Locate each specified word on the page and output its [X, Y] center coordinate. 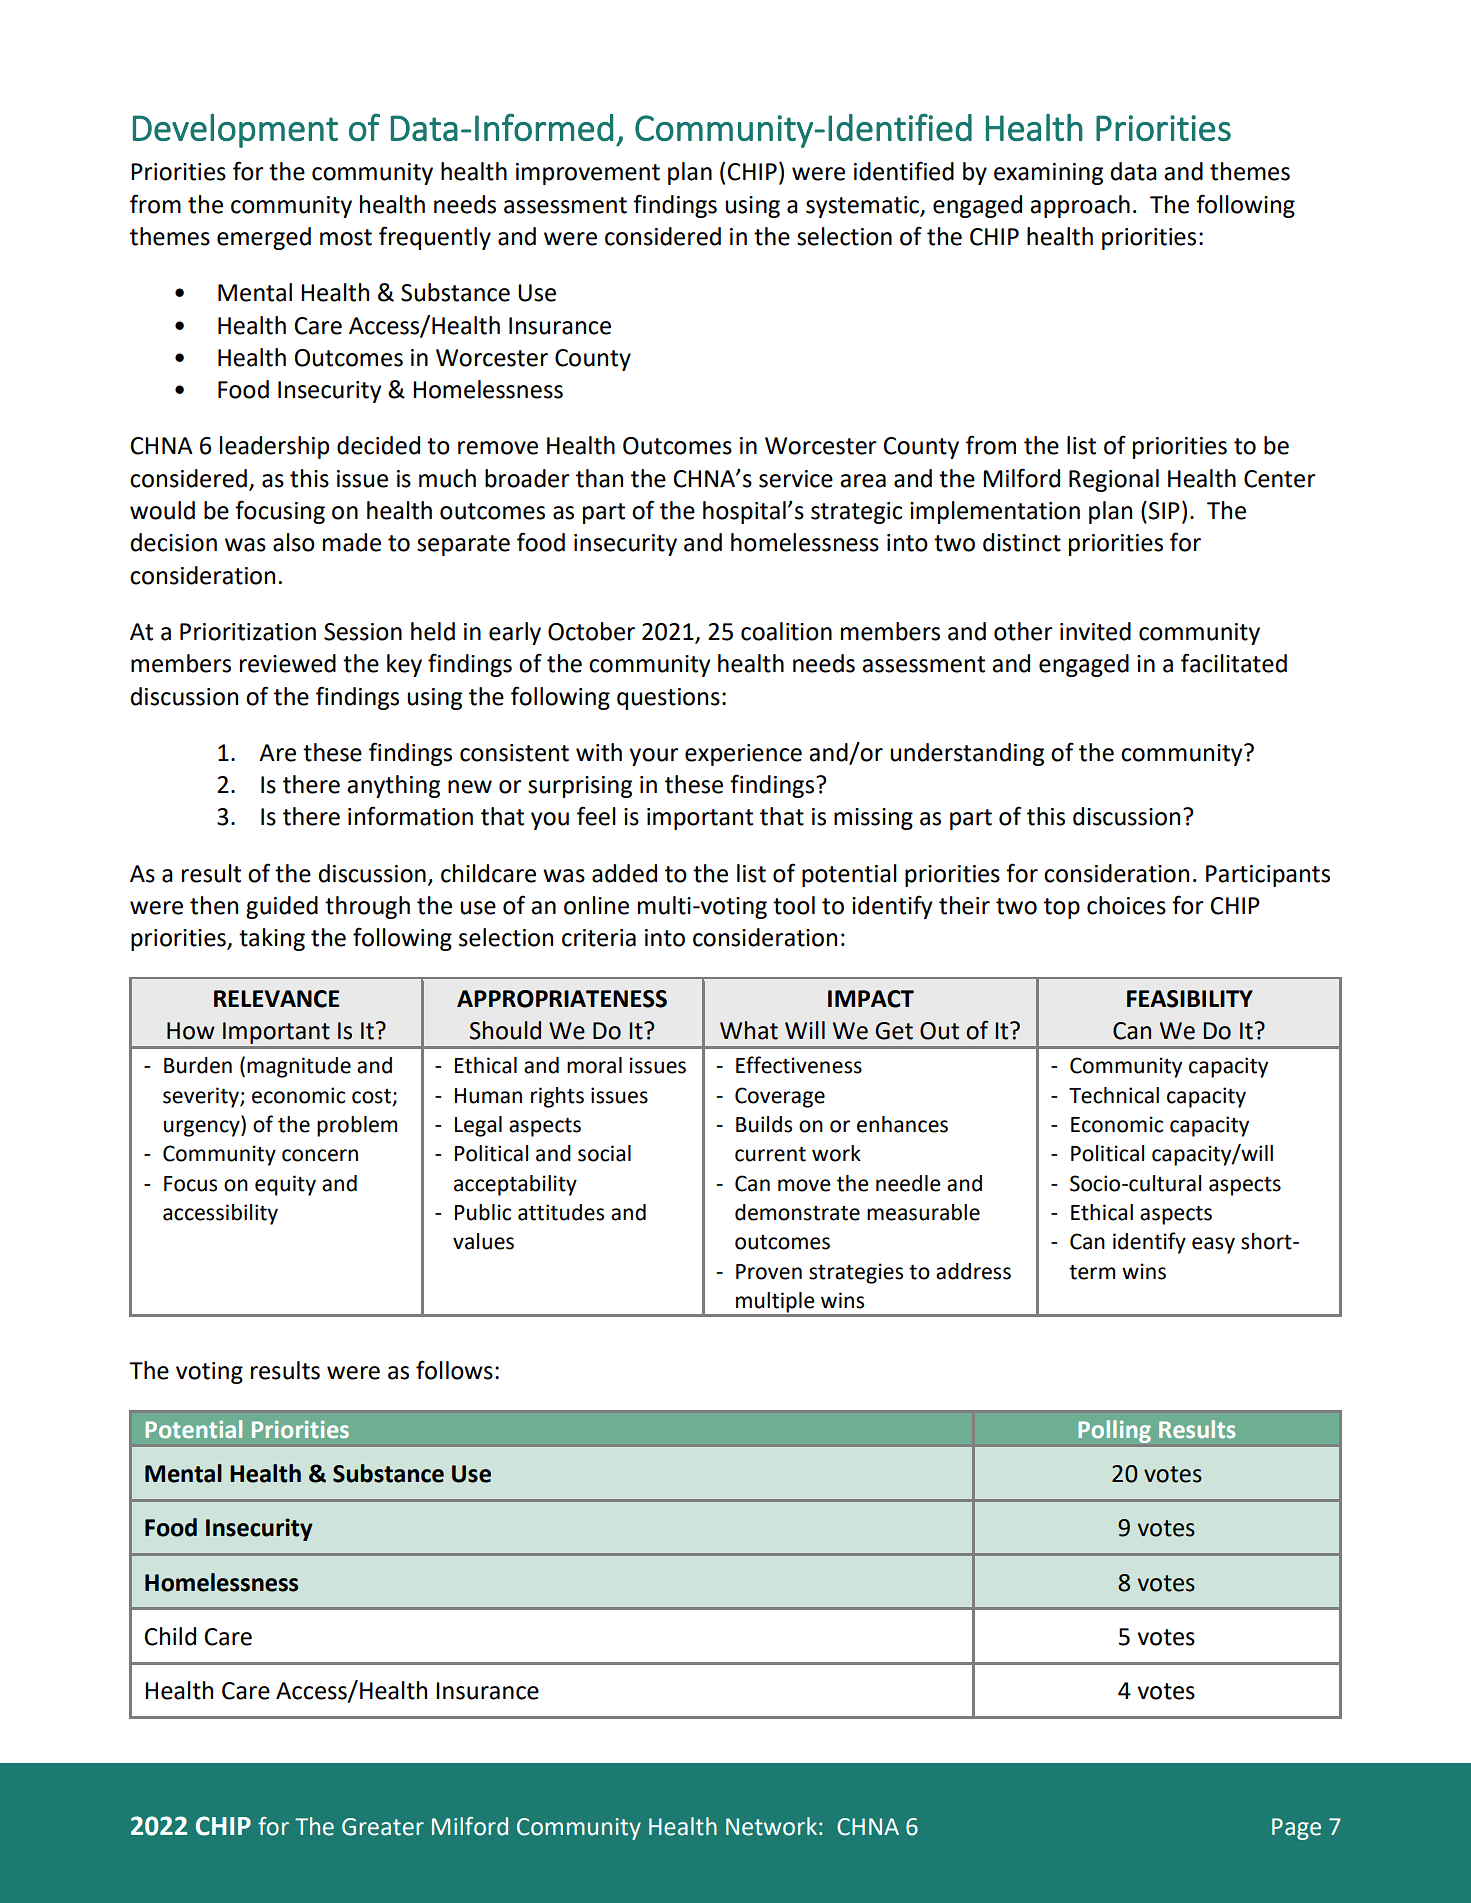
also [294, 542]
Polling [1114, 1431]
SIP [1164, 511]
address [973, 1271]
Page [1296, 1829]
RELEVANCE [276, 999]
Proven [769, 1272]
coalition [786, 631]
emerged [264, 238]
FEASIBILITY [1190, 999]
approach [1080, 206]
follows [454, 1370]
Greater [383, 1827]
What [749, 1030]
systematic [863, 207]
